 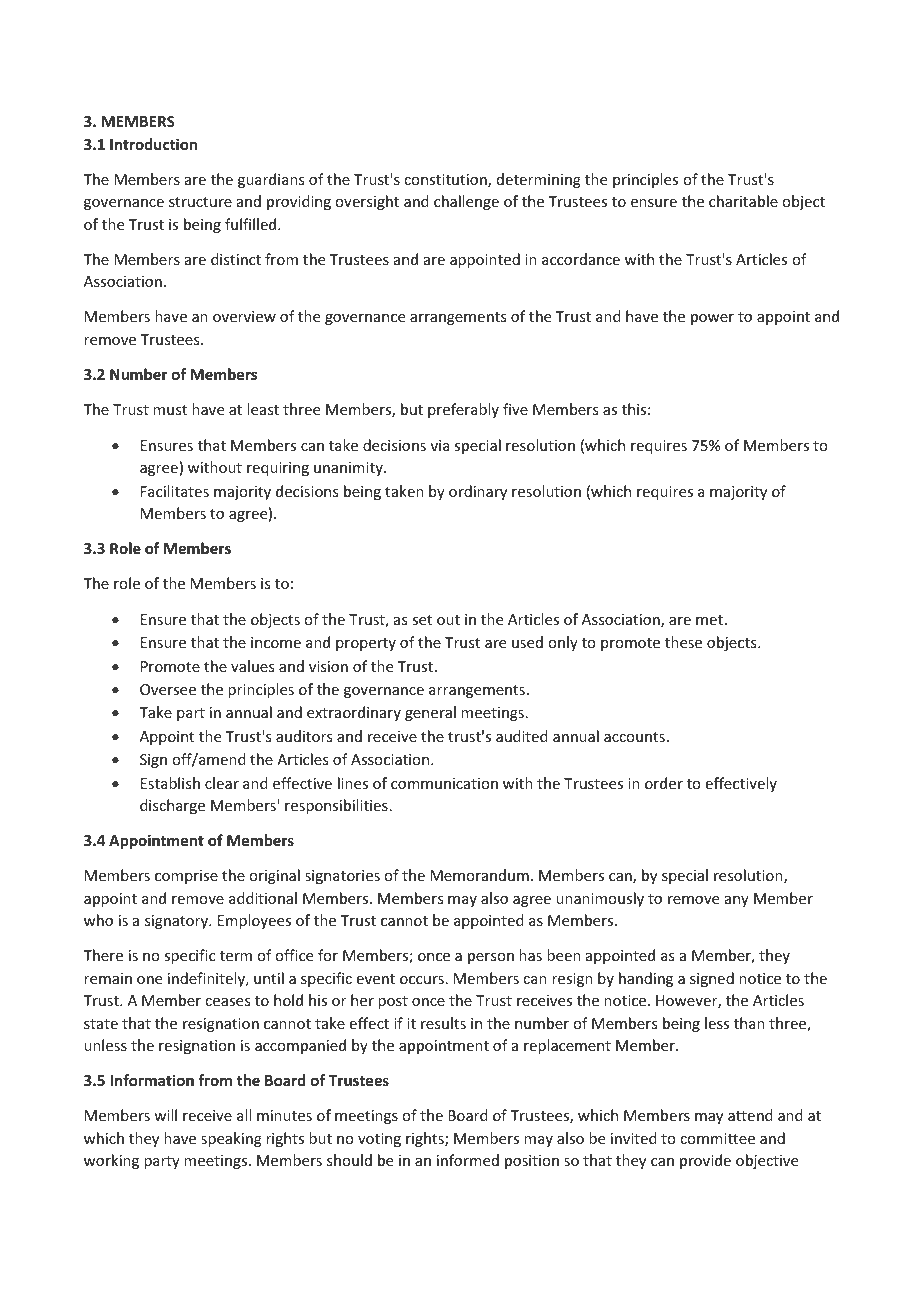 I want to click on set, so click(x=422, y=620).
